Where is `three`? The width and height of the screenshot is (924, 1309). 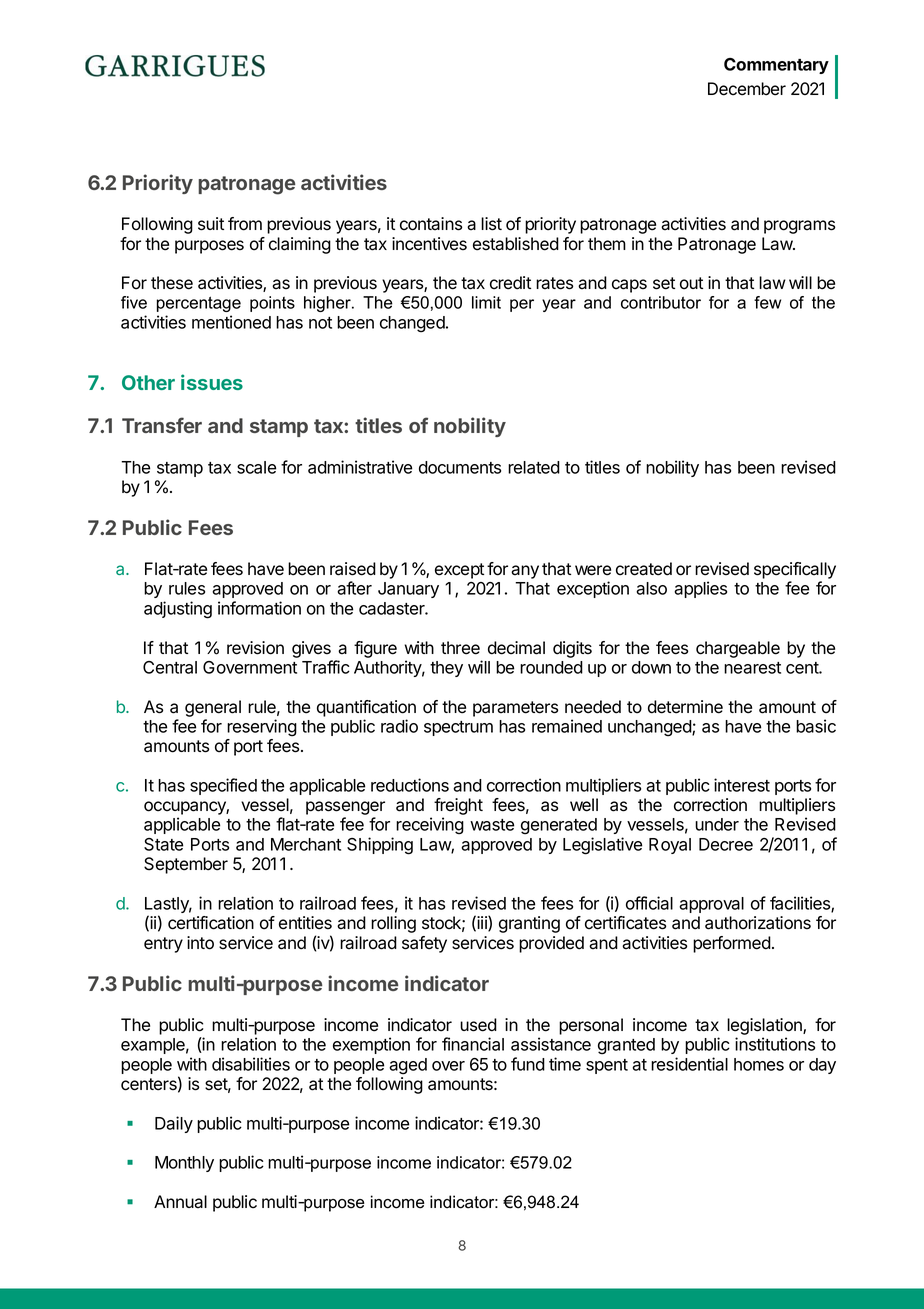 three is located at coordinates (460, 648).
